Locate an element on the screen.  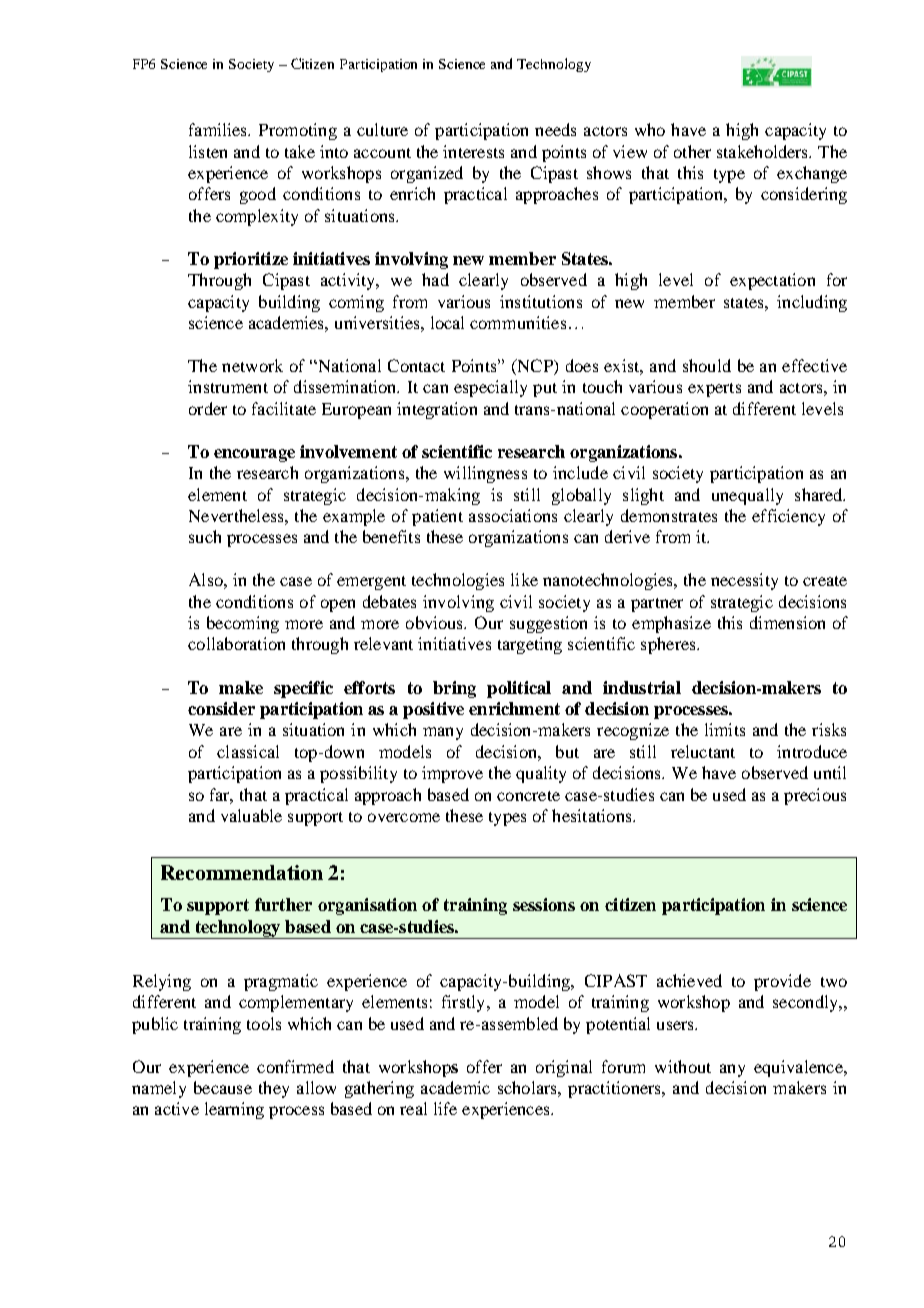
listen is located at coordinates (208, 151).
